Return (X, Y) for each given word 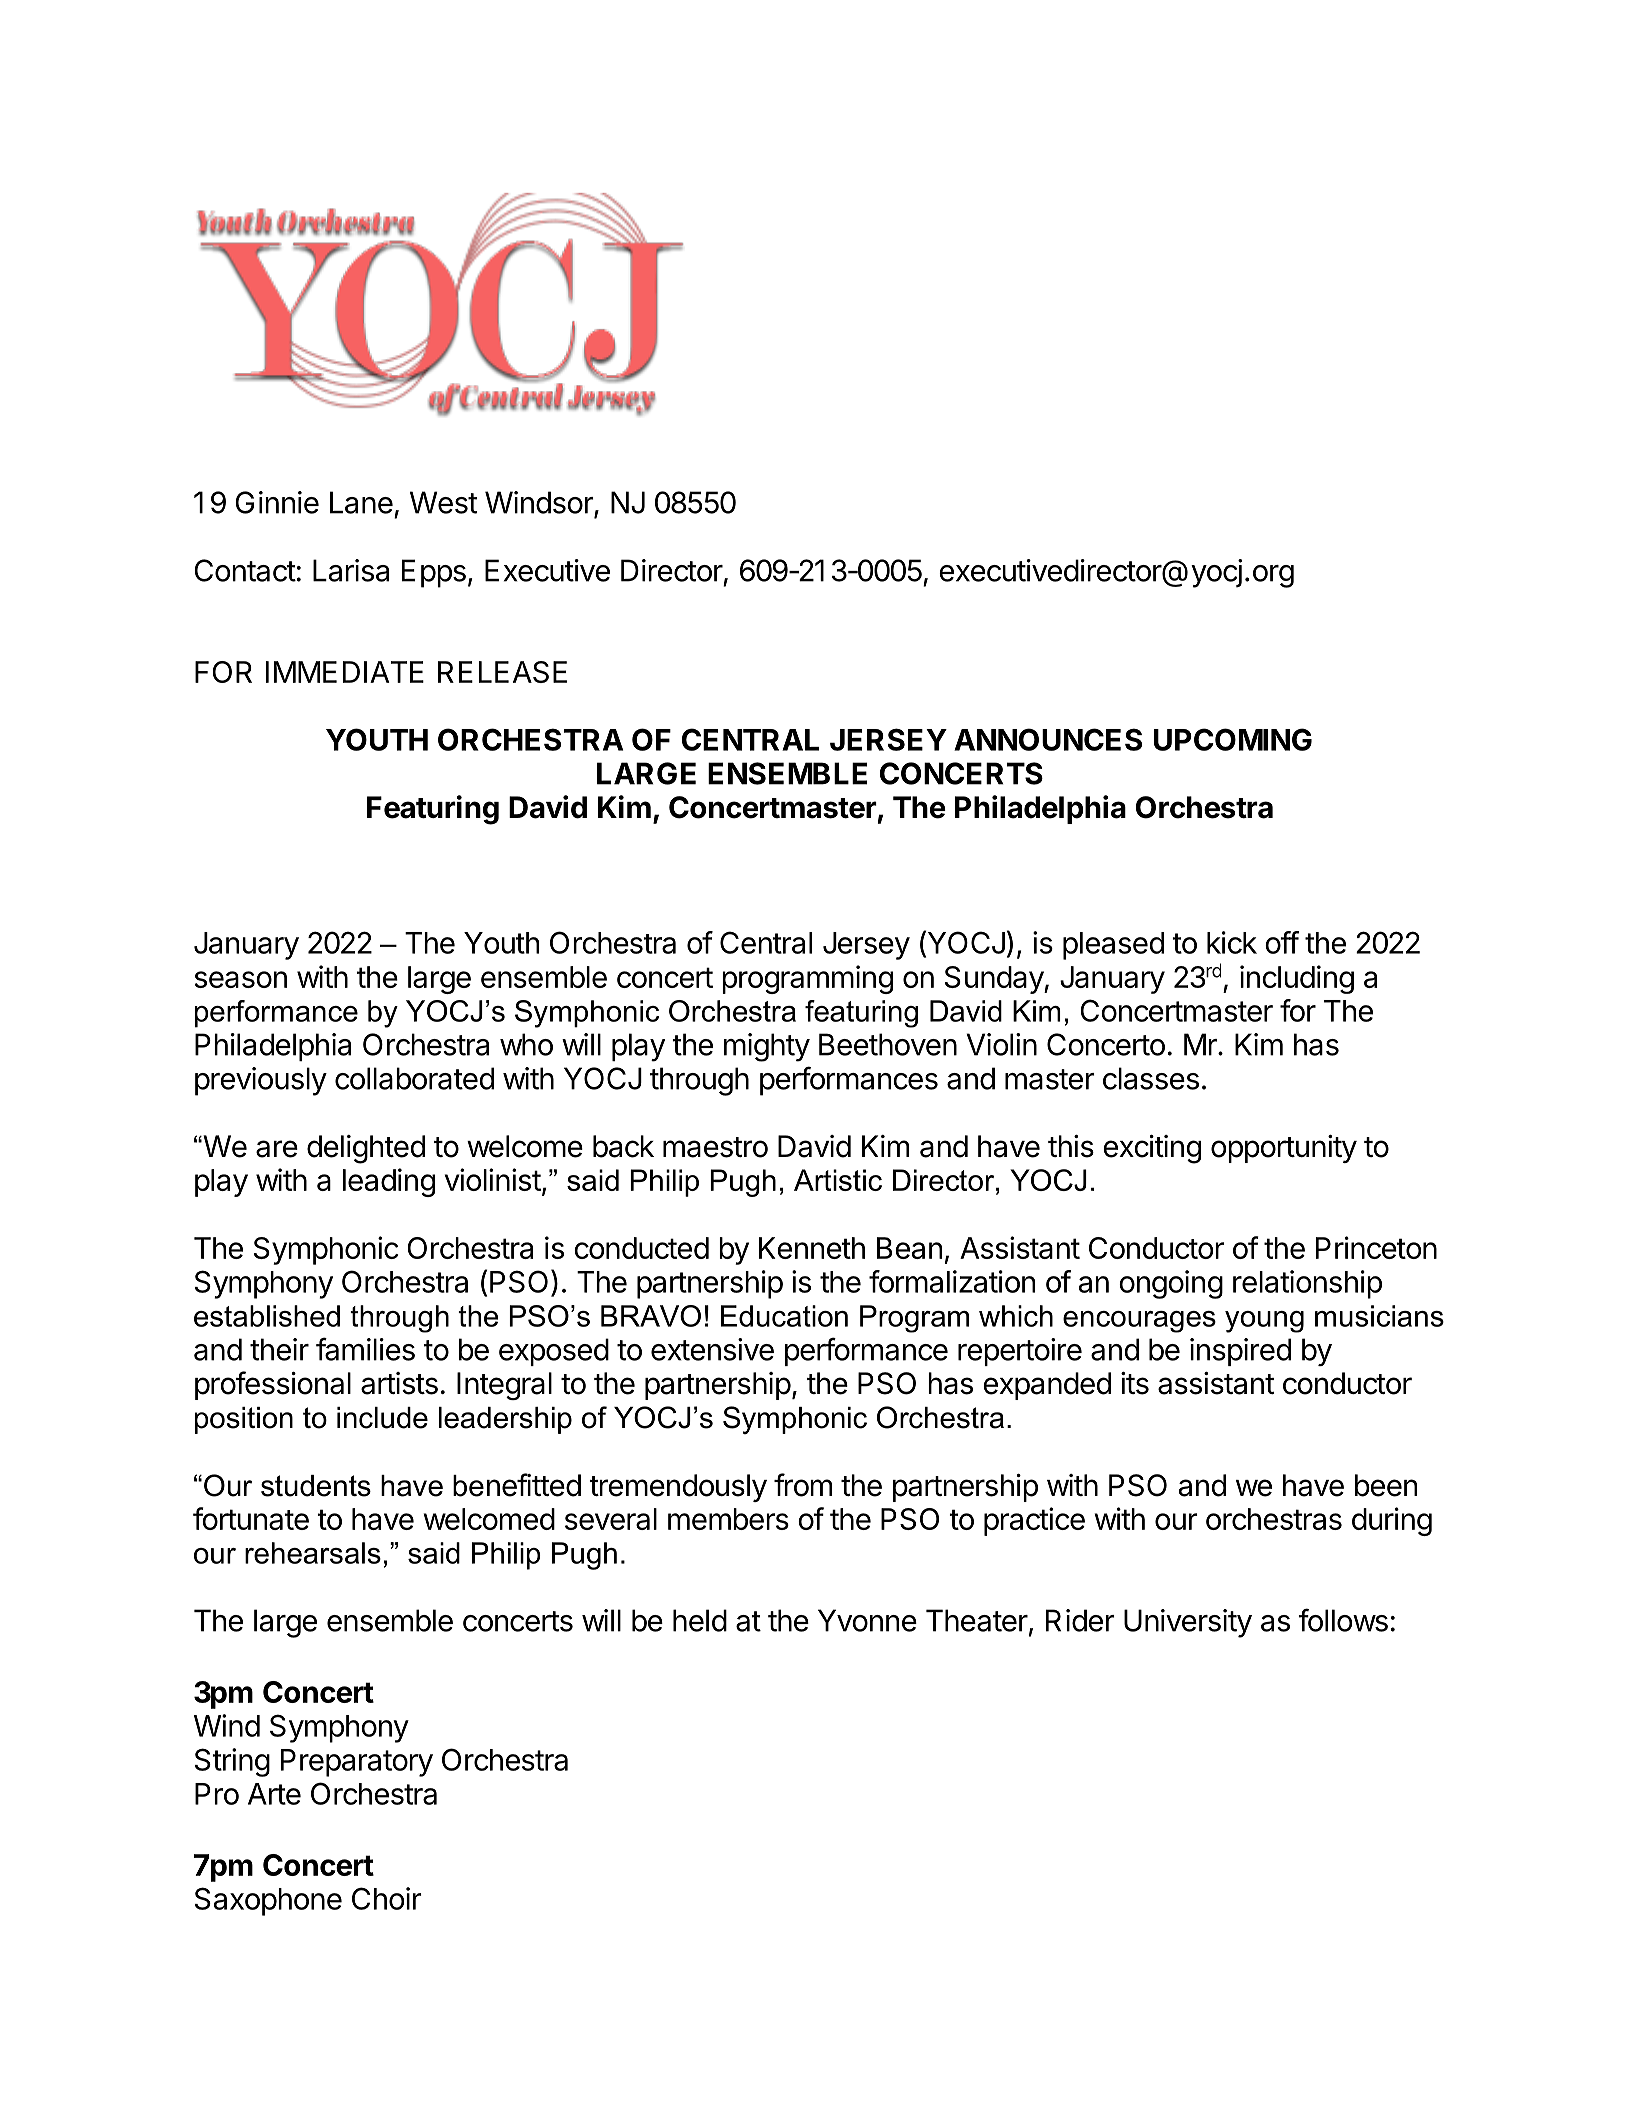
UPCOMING (1233, 739)
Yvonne (867, 1620)
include (382, 1418)
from (803, 1485)
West (443, 502)
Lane (361, 502)
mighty (767, 1047)
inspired (1240, 1352)
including (1297, 979)
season (241, 979)
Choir (387, 1898)
